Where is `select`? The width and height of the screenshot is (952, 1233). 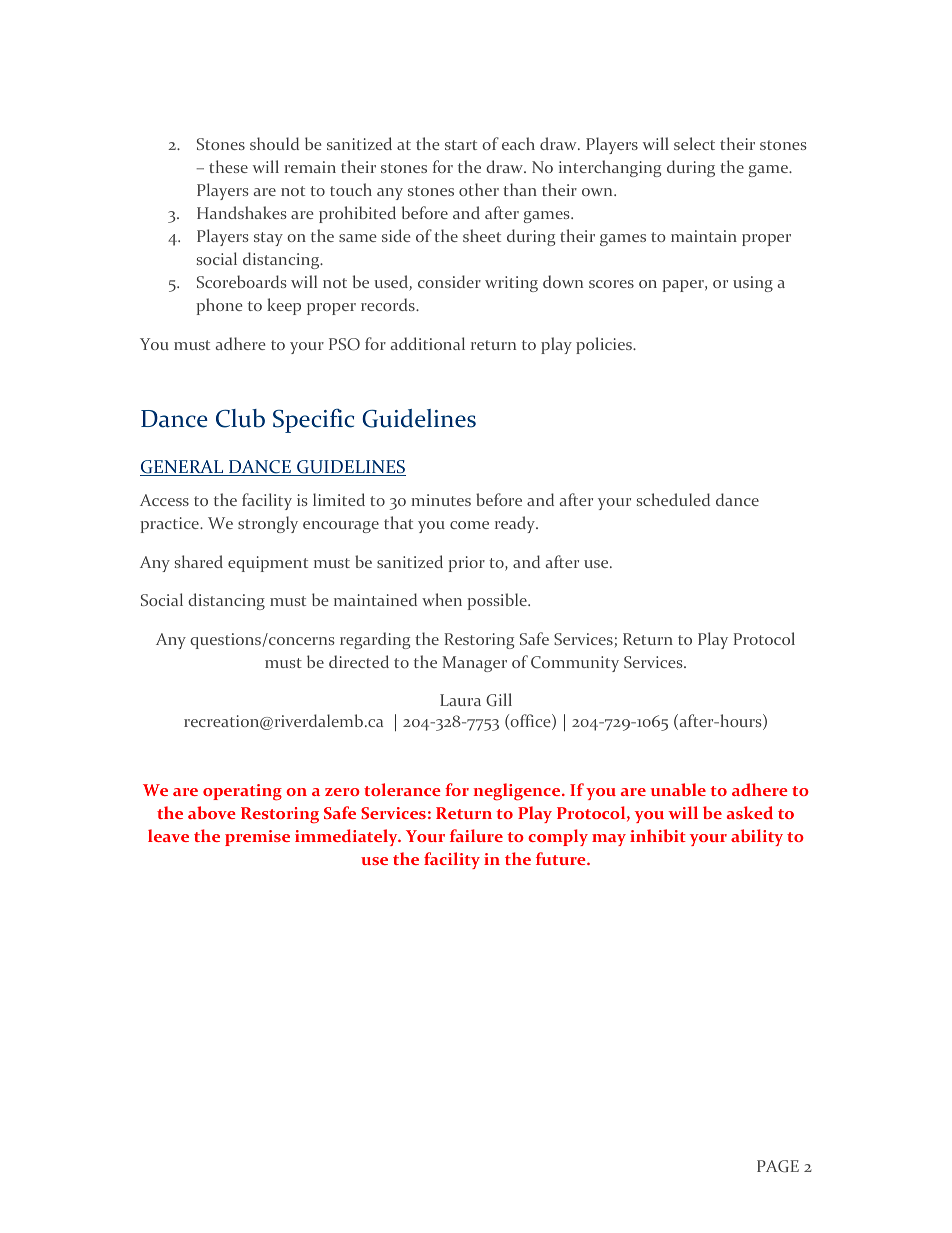
select is located at coordinates (694, 143).
